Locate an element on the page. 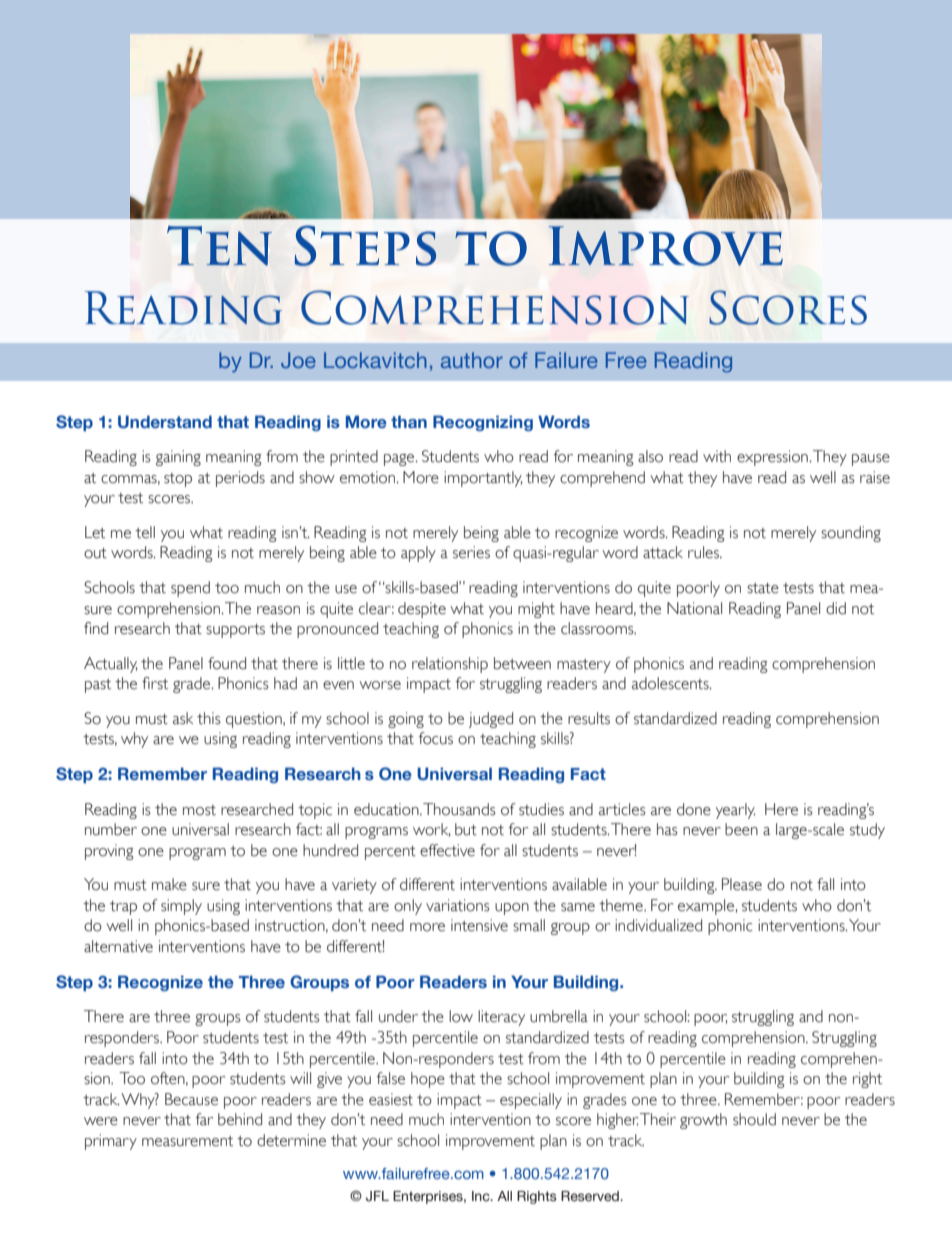  tell is located at coordinates (145, 532).
